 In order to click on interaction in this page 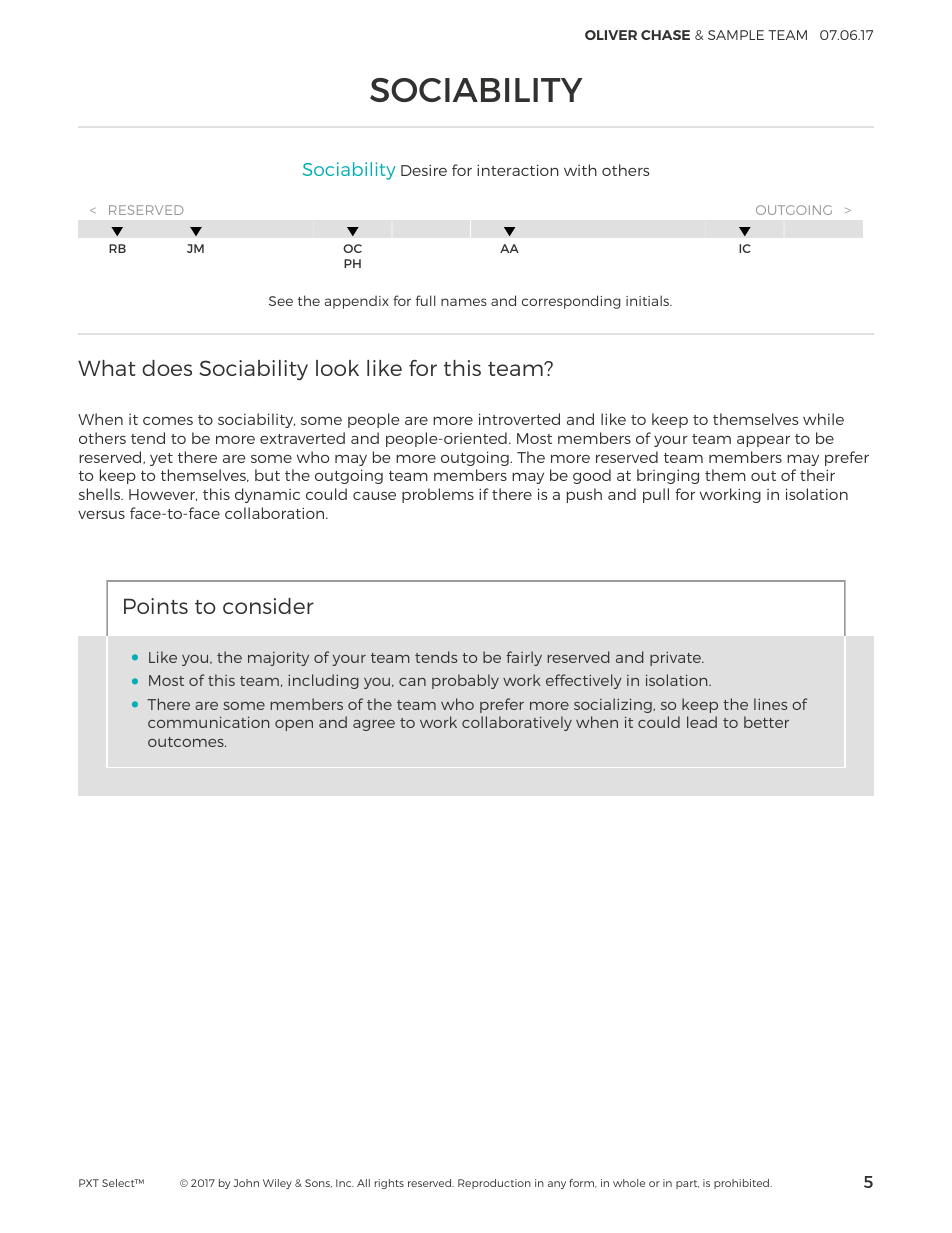, I will do `click(518, 170)`.
